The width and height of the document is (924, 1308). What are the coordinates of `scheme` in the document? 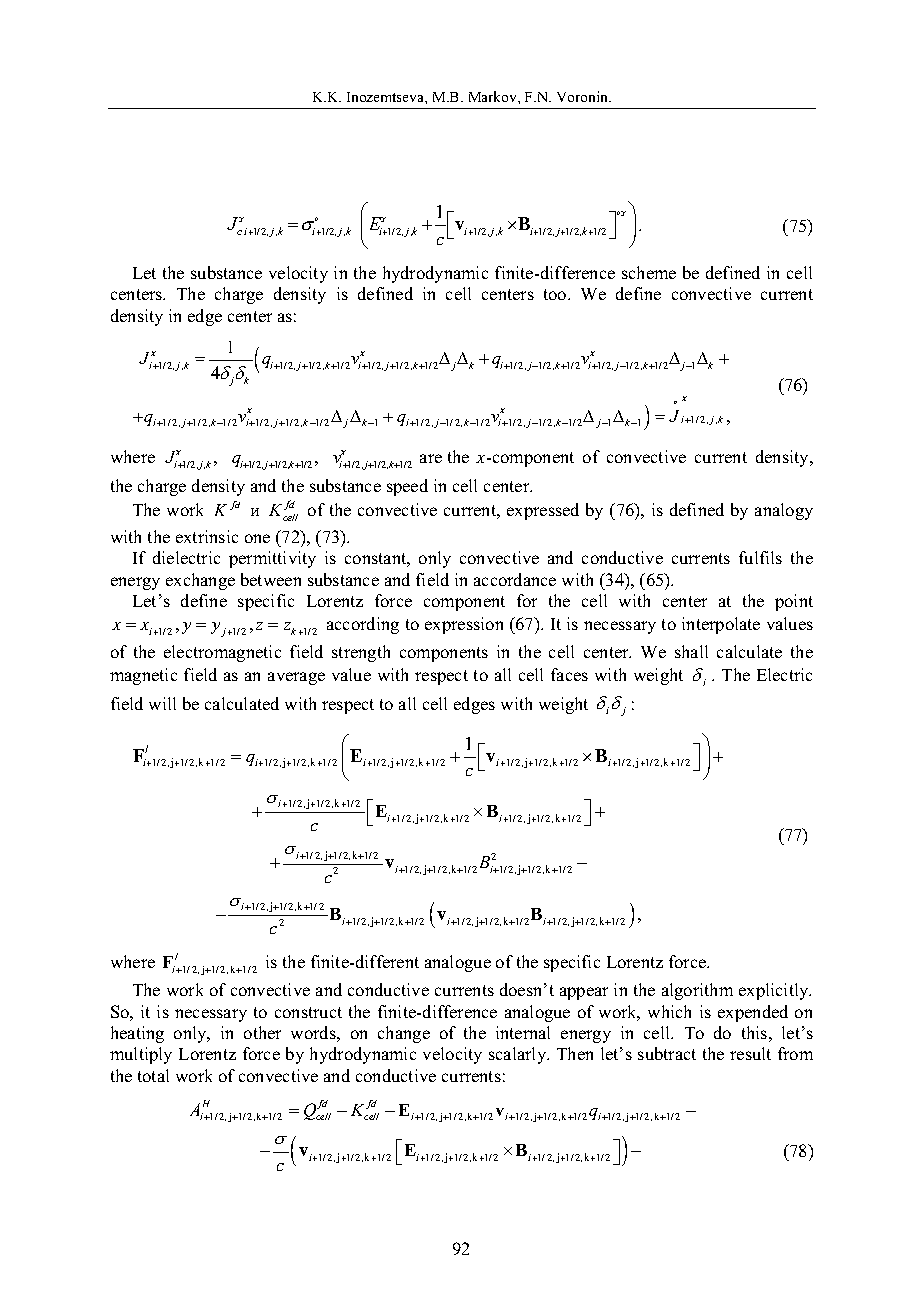 It's located at (649, 272).
